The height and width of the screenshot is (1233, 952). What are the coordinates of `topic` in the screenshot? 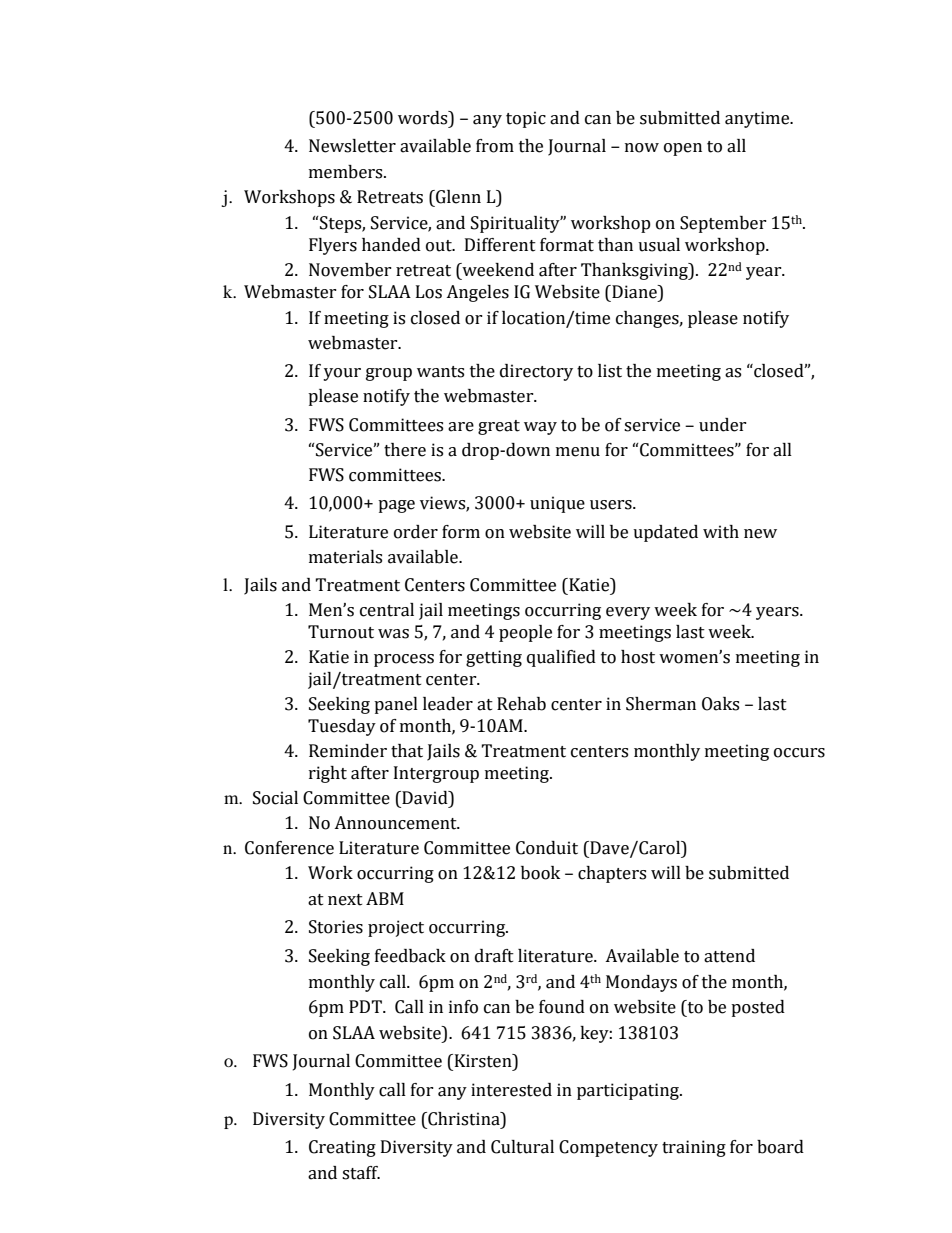 It's located at (526, 119).
